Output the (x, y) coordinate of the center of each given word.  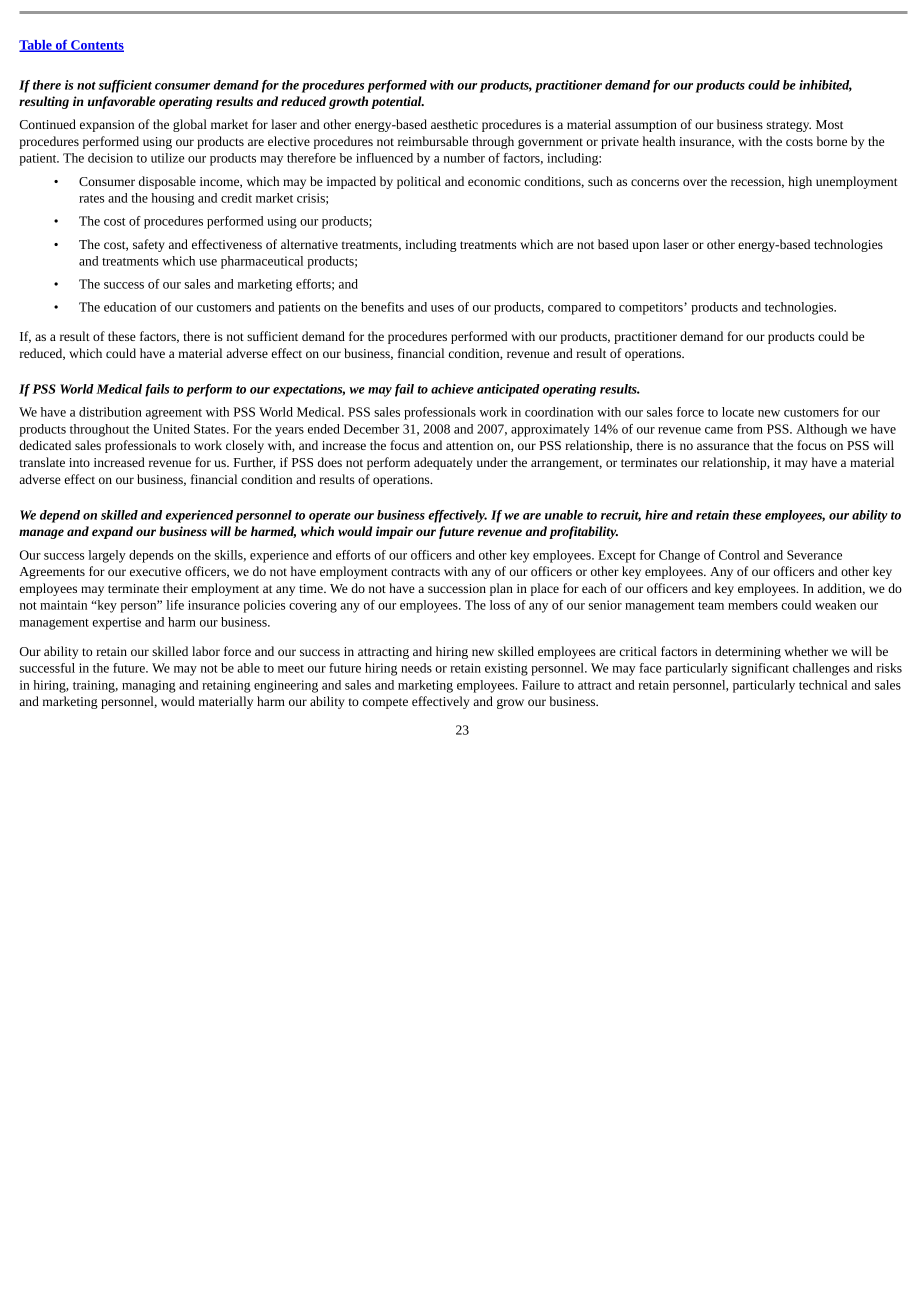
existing (506, 669)
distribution (110, 412)
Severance (814, 555)
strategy (789, 126)
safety (149, 245)
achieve (452, 389)
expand (112, 532)
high (800, 182)
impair (394, 532)
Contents (96, 46)
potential (397, 102)
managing (149, 686)
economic (494, 181)
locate (738, 412)
